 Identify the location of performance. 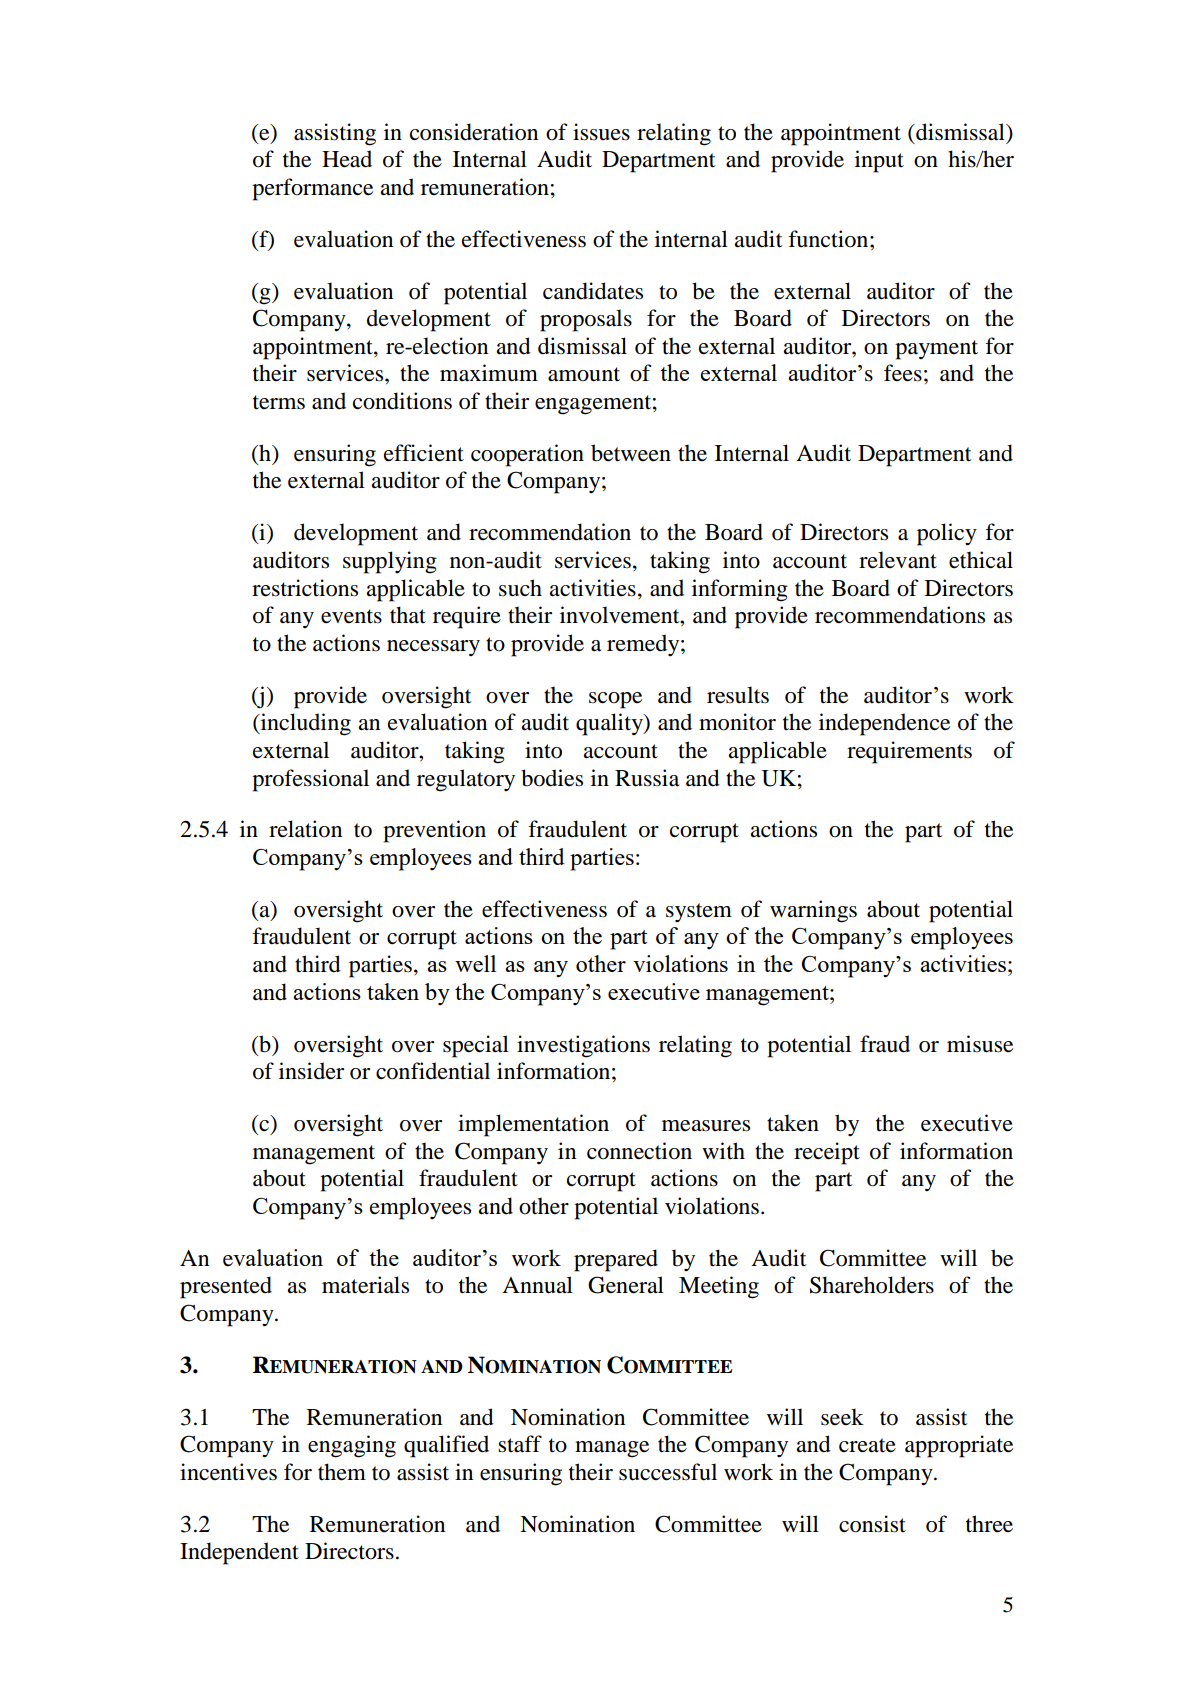
(312, 189).
